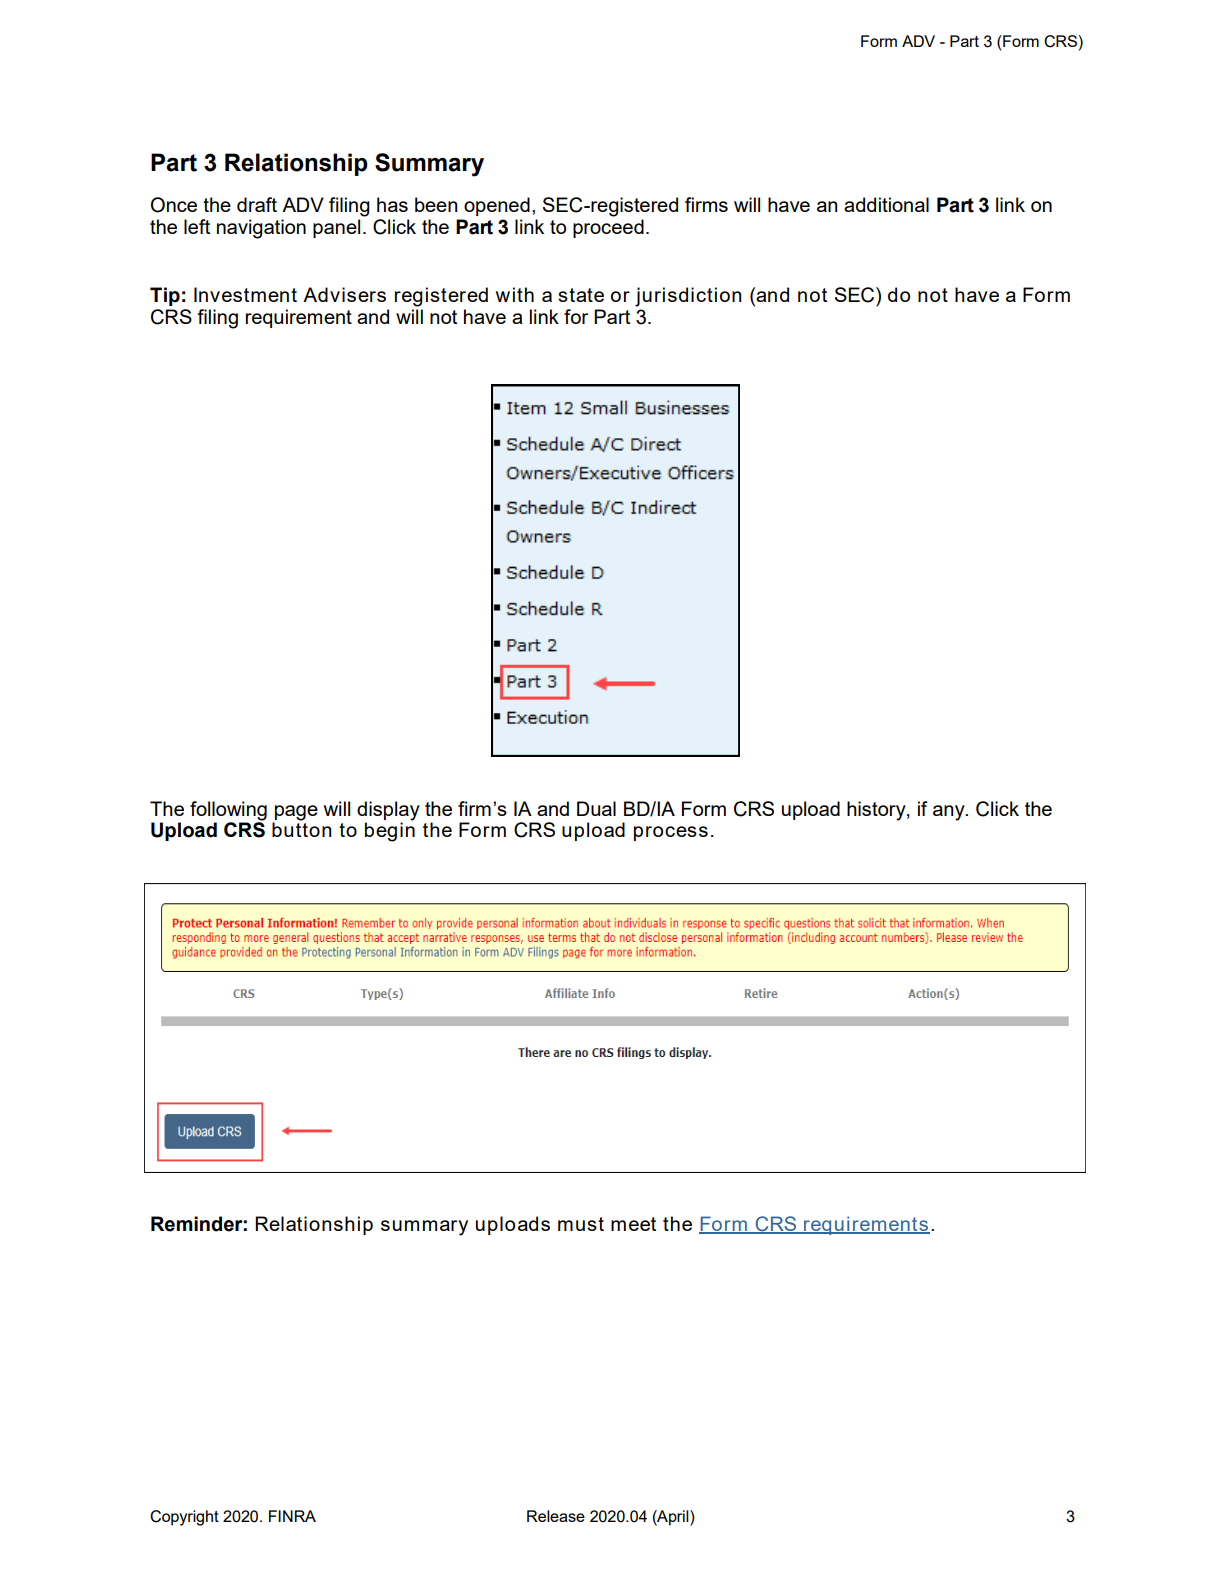  I want to click on FINRA, so click(292, 1516).
